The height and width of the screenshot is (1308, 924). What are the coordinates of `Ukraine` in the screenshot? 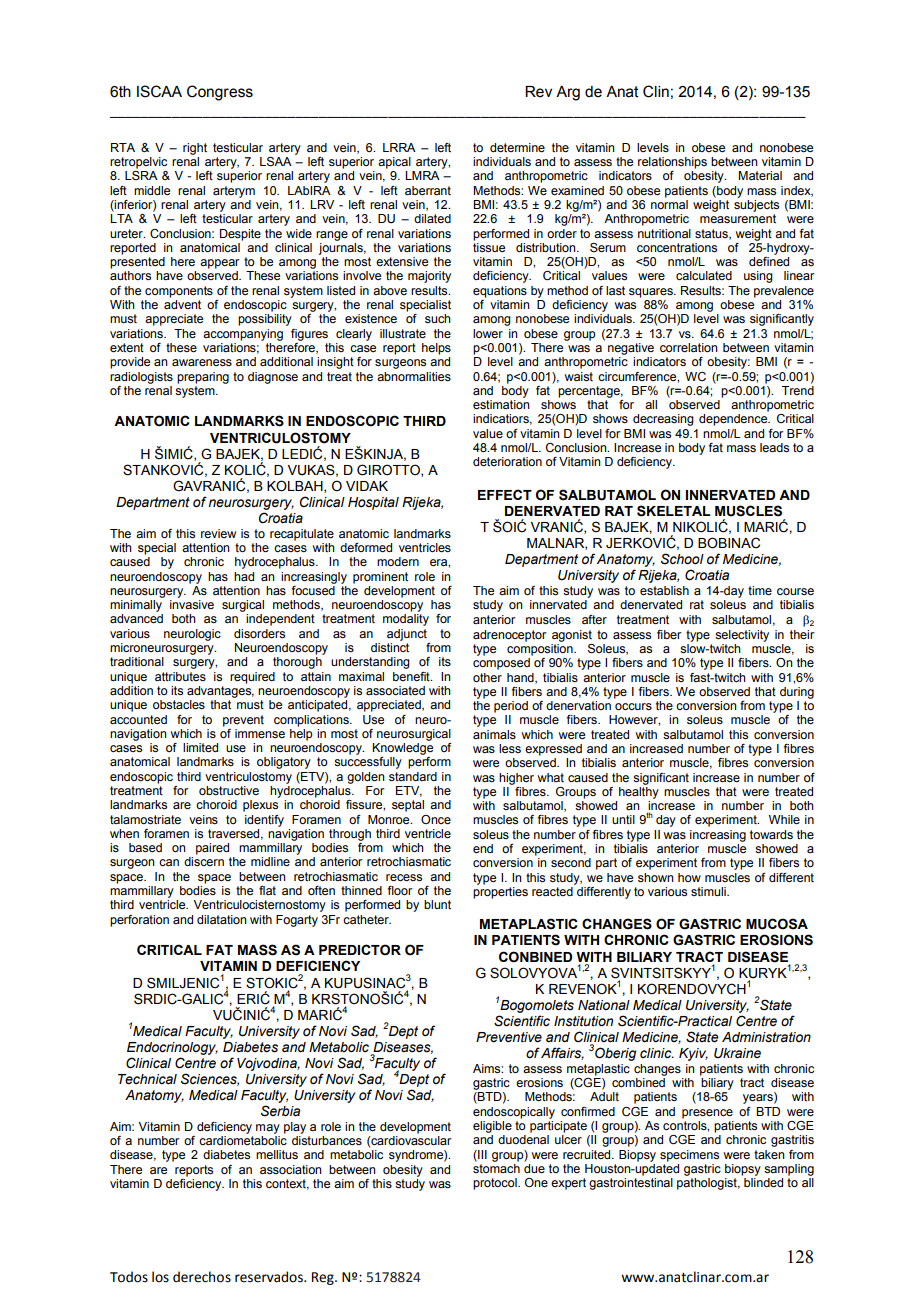 It's located at (737, 1053).
